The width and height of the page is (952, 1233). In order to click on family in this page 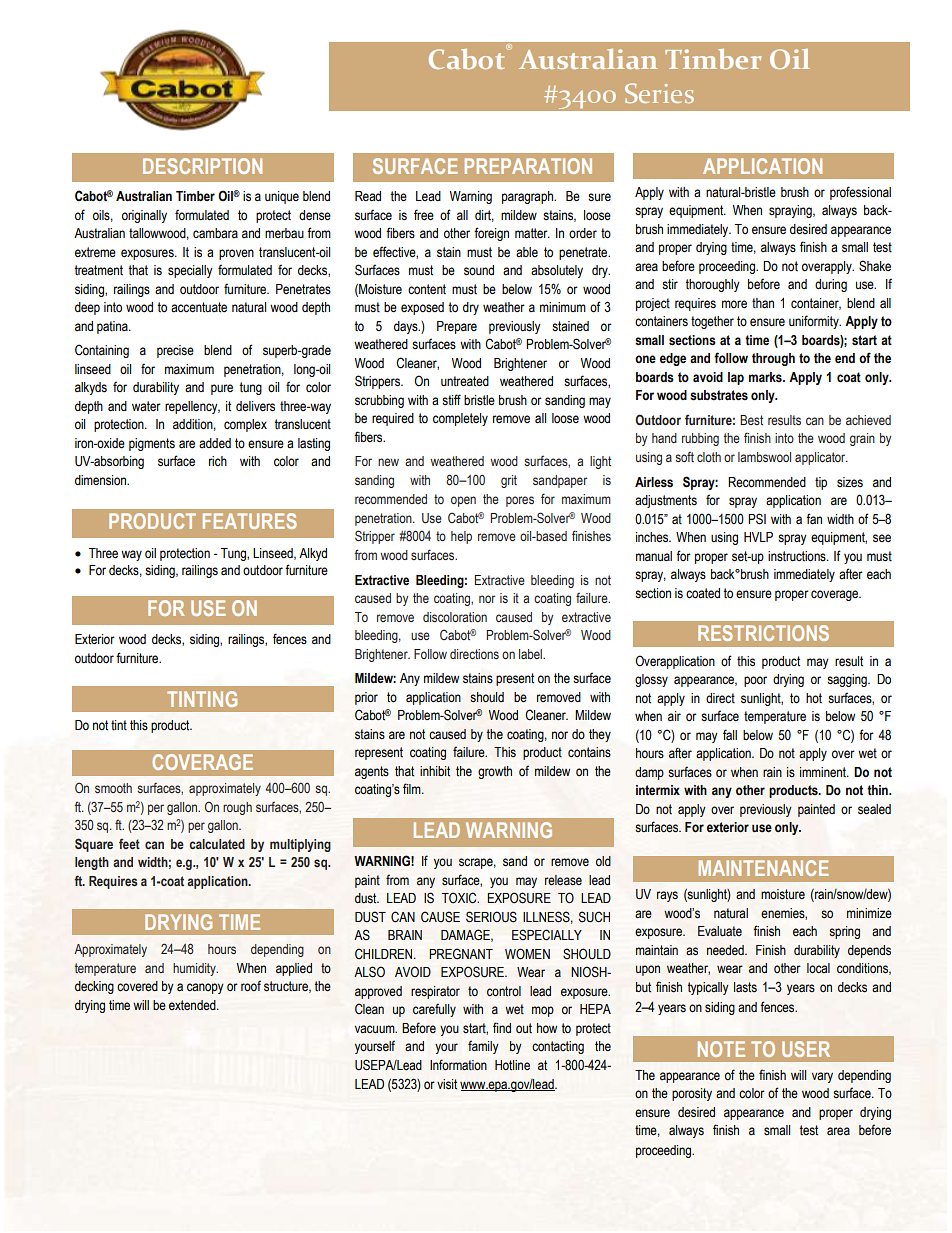, I will do `click(483, 1047)`.
